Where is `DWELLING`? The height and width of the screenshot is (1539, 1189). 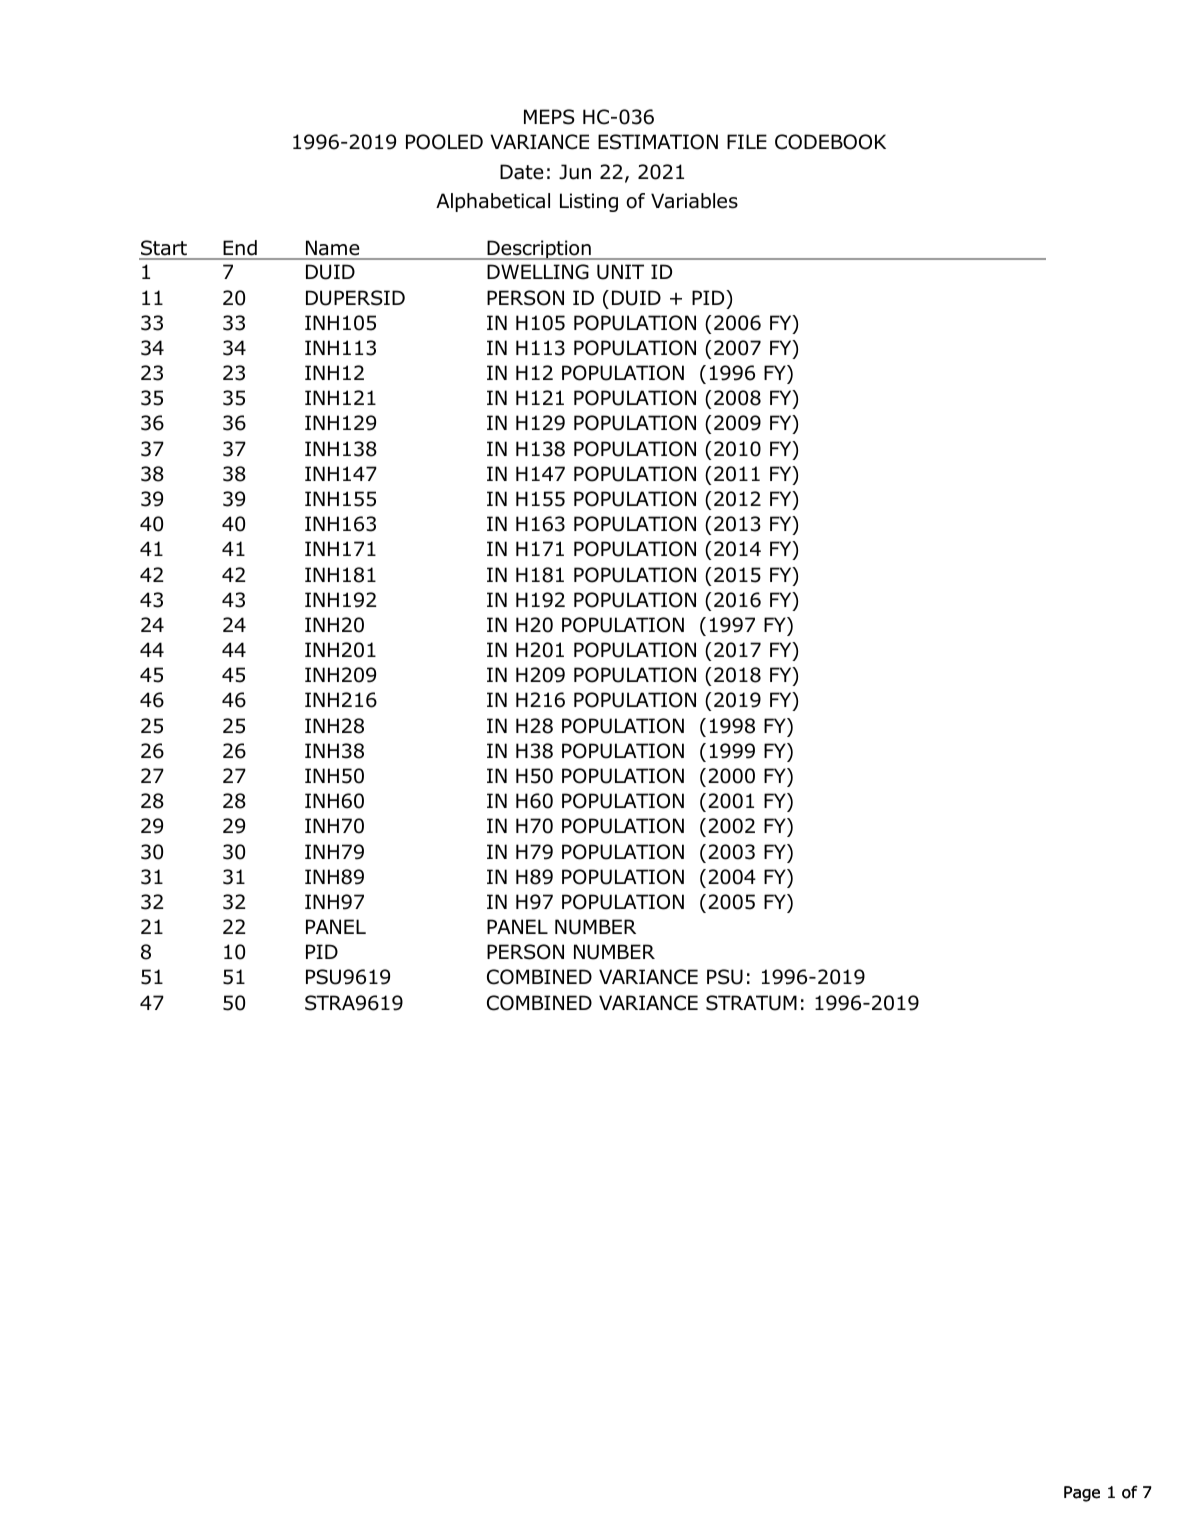
DWELLING is located at coordinates (538, 272).
